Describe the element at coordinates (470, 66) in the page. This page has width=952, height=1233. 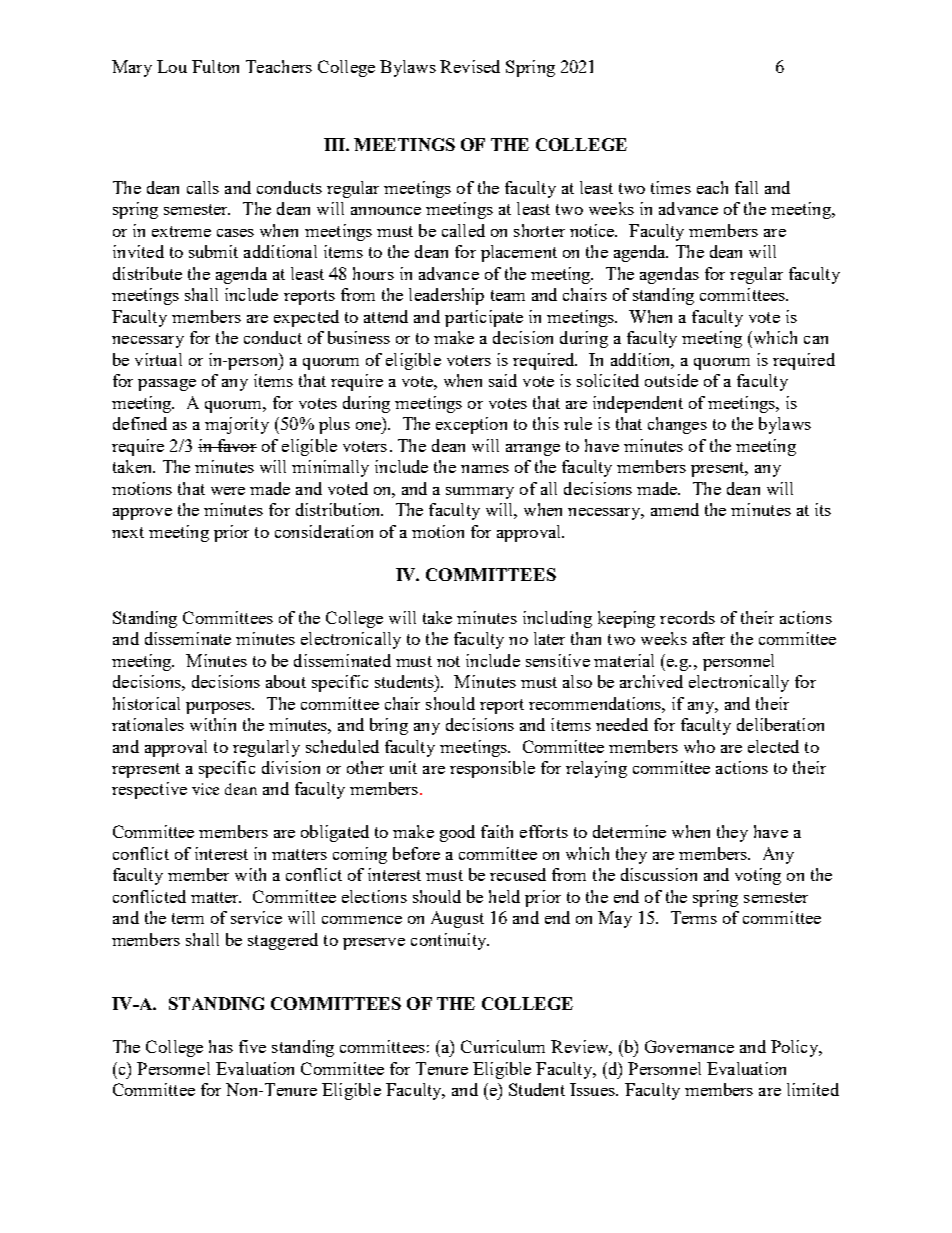
I see `Revised` at that location.
